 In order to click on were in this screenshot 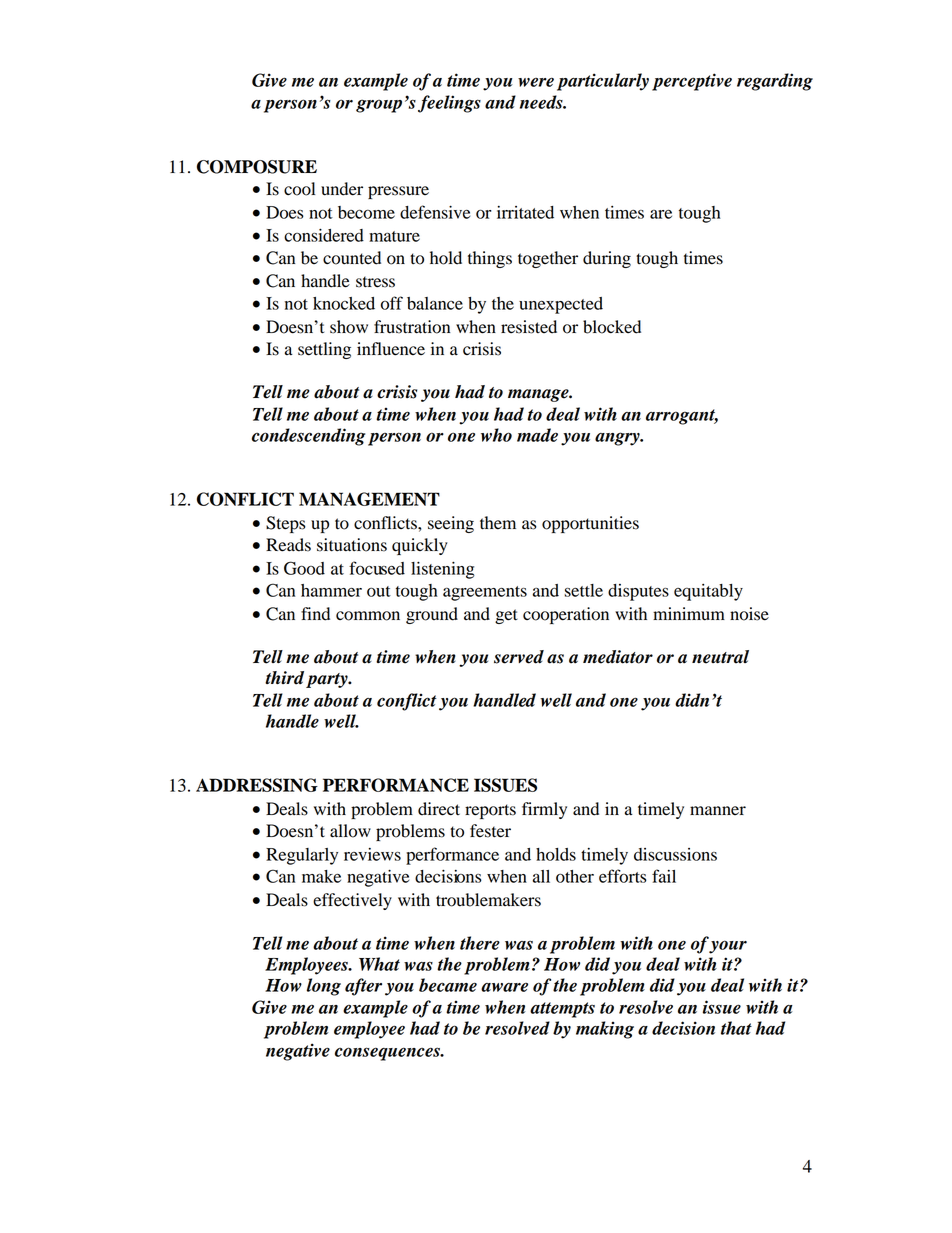, I will do `click(536, 82)`.
